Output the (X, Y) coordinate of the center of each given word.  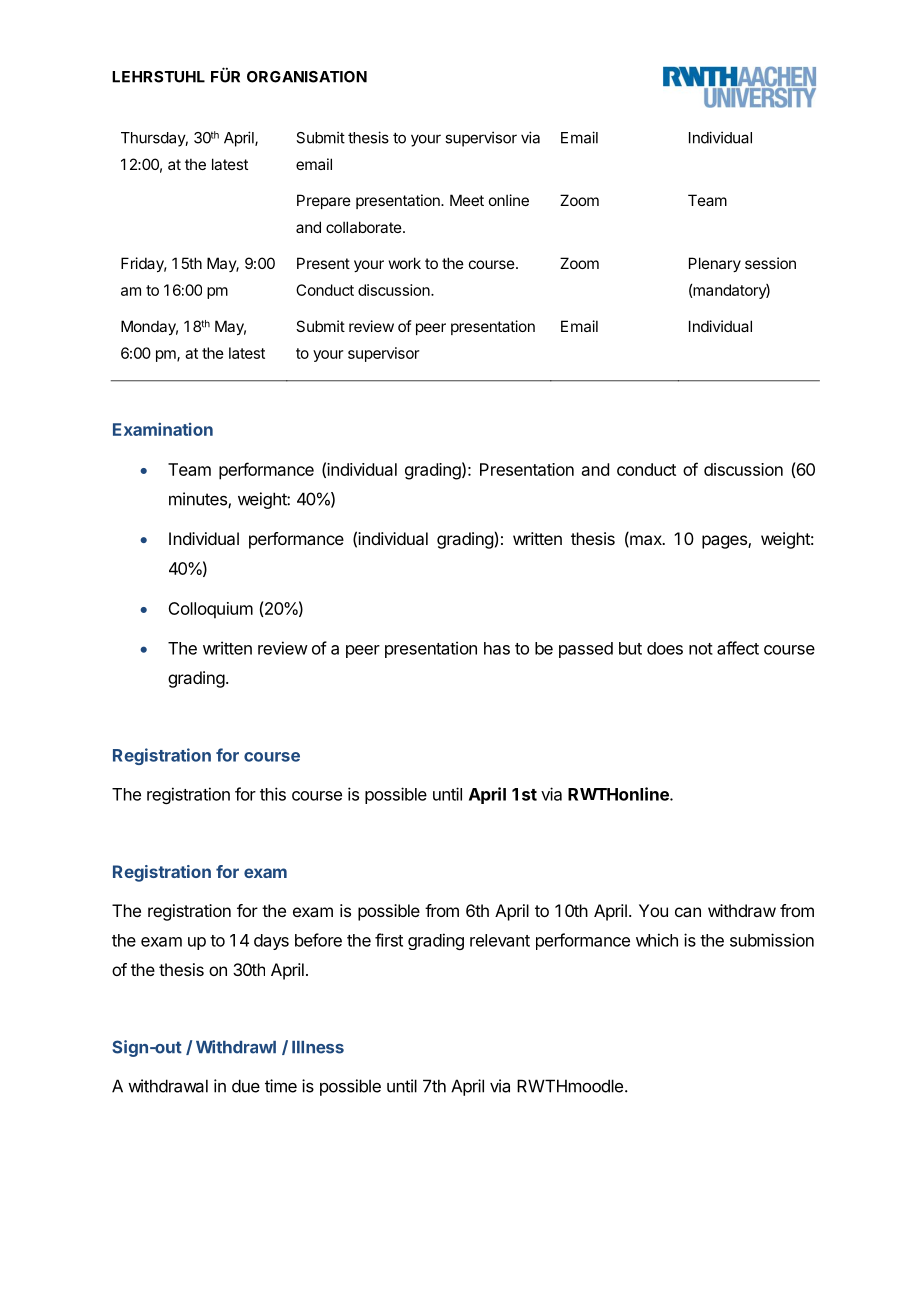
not (701, 649)
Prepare (324, 201)
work (405, 263)
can (688, 912)
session (770, 263)
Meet (467, 200)
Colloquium (210, 610)
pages (725, 542)
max (646, 541)
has (497, 648)
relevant (500, 940)
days (271, 942)
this (273, 794)
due (246, 1086)
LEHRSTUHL (158, 77)
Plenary (715, 264)
